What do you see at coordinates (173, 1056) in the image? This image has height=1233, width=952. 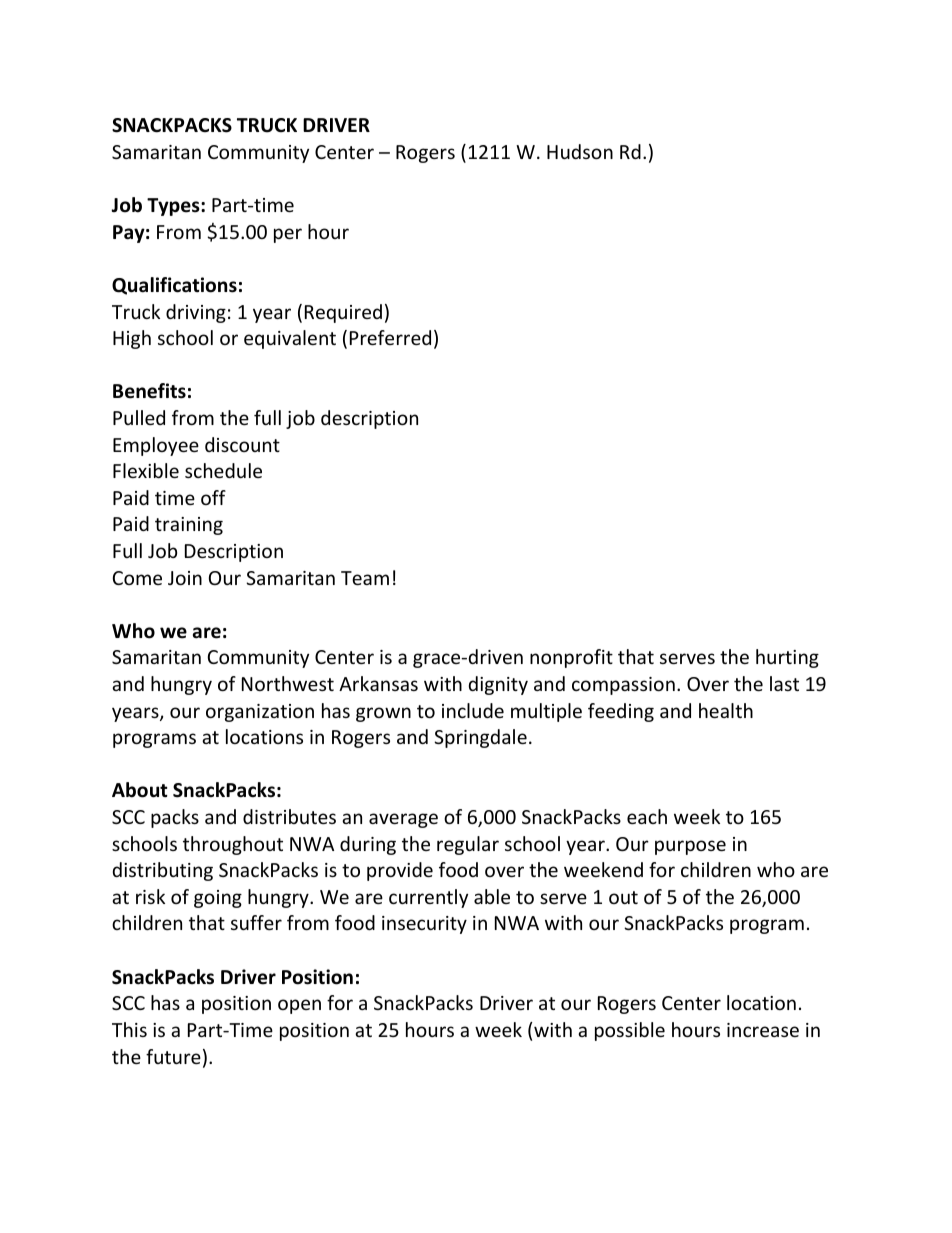 I see `future` at bounding box center [173, 1056].
